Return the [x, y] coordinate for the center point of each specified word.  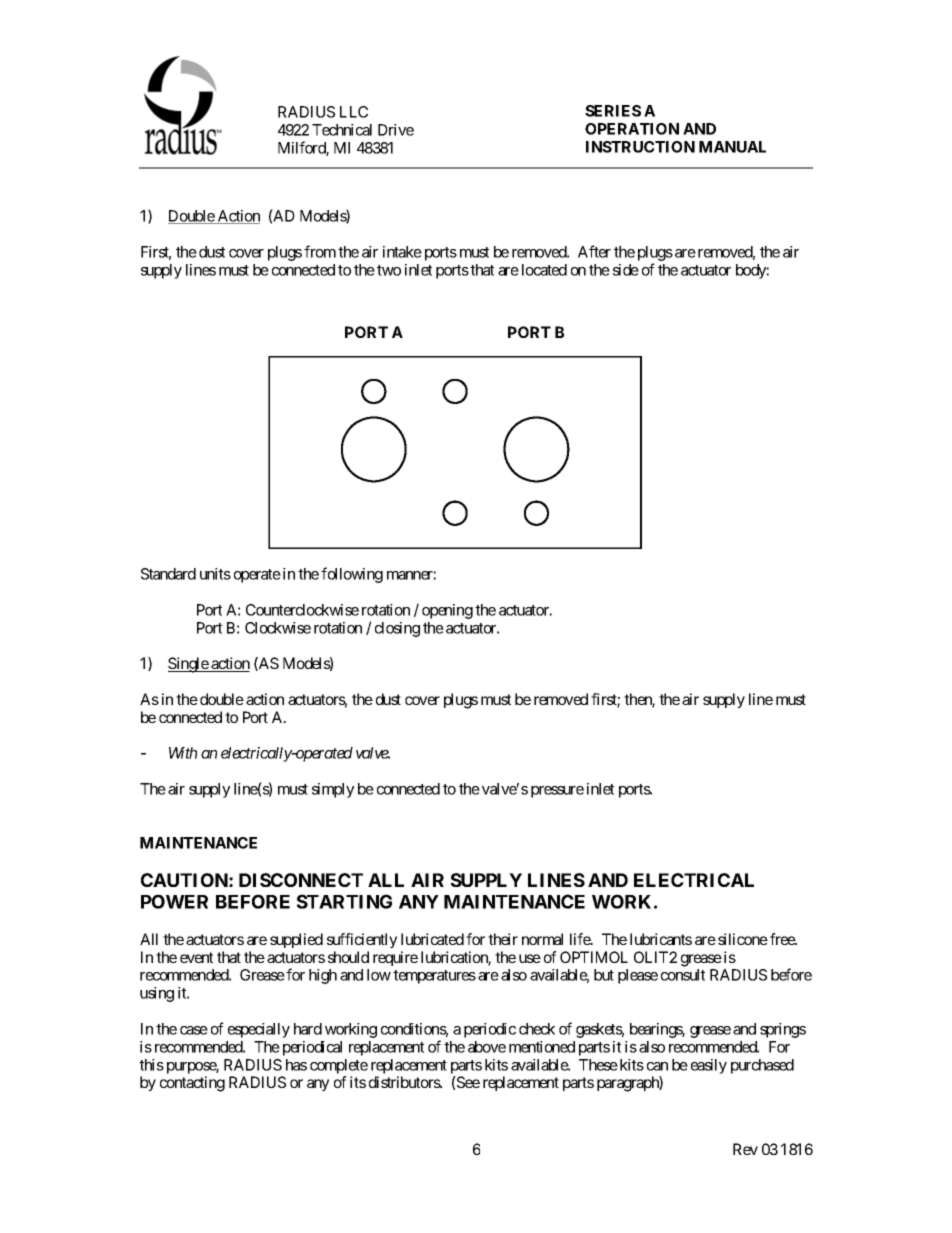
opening [447, 611]
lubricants [661, 939]
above [487, 1047]
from [320, 251]
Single [189, 665]
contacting [192, 1084]
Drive [396, 130]
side [626, 270]
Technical [342, 130]
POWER [174, 901]
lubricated [432, 939]
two [389, 270]
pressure [557, 792]
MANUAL [732, 147]
